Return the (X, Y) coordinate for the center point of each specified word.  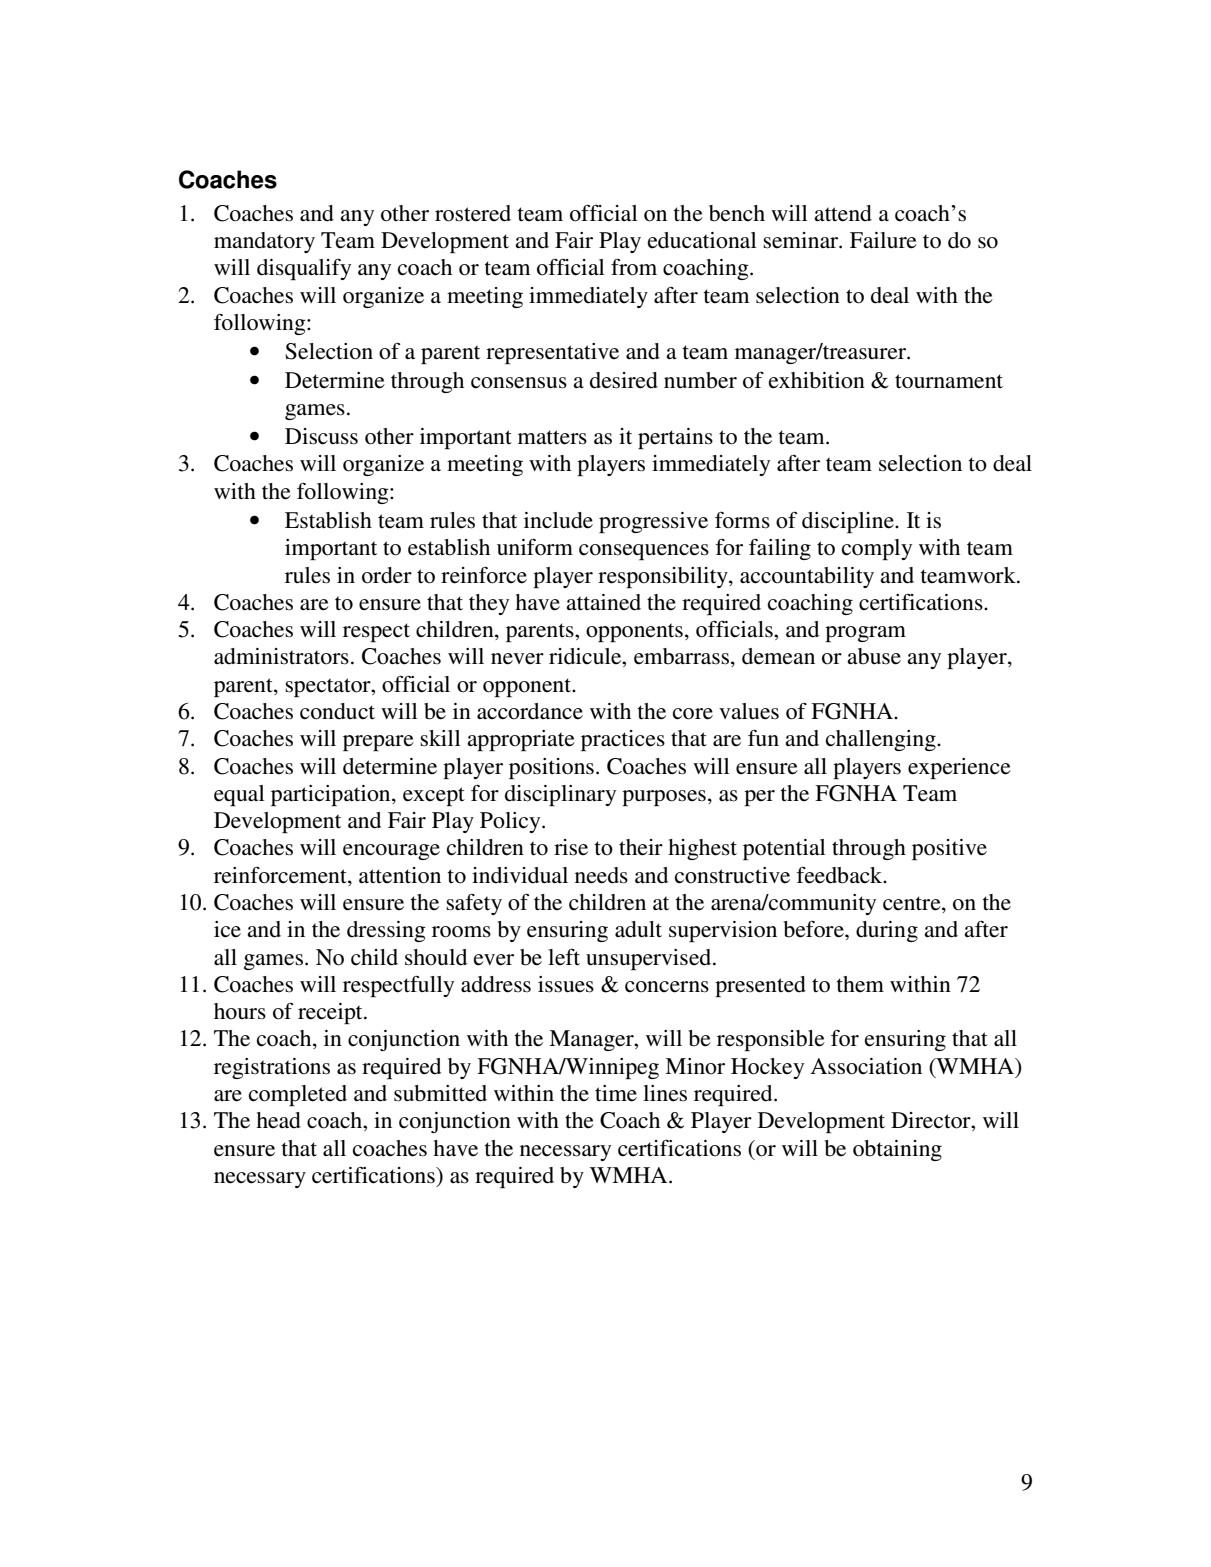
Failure (883, 240)
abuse (874, 656)
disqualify (304, 269)
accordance (530, 711)
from (634, 267)
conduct (337, 711)
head (278, 1120)
